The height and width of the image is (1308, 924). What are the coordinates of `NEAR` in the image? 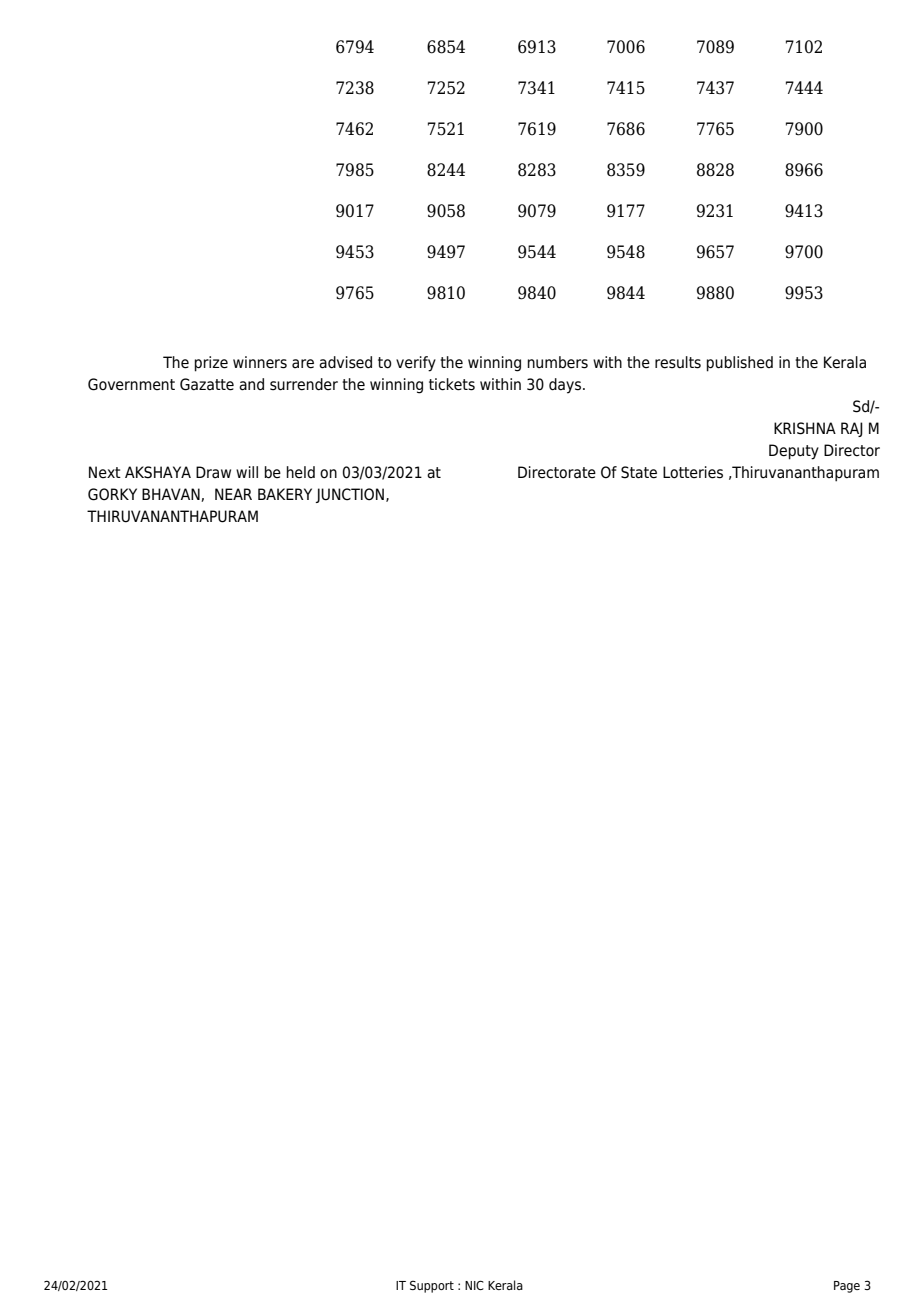 It's located at (233, 494).
